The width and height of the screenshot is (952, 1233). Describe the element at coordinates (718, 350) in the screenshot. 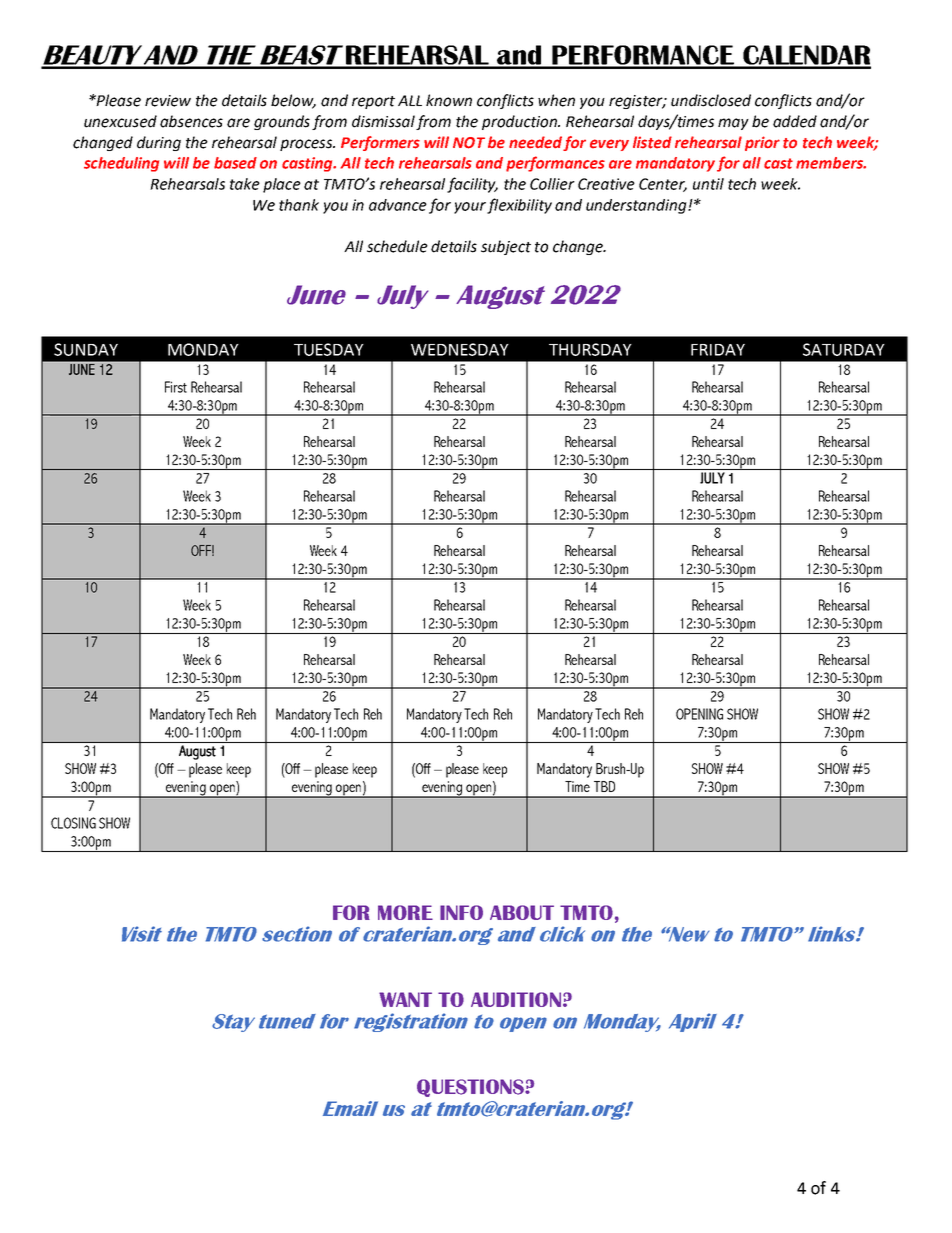

I see `FRIDAY` at that location.
